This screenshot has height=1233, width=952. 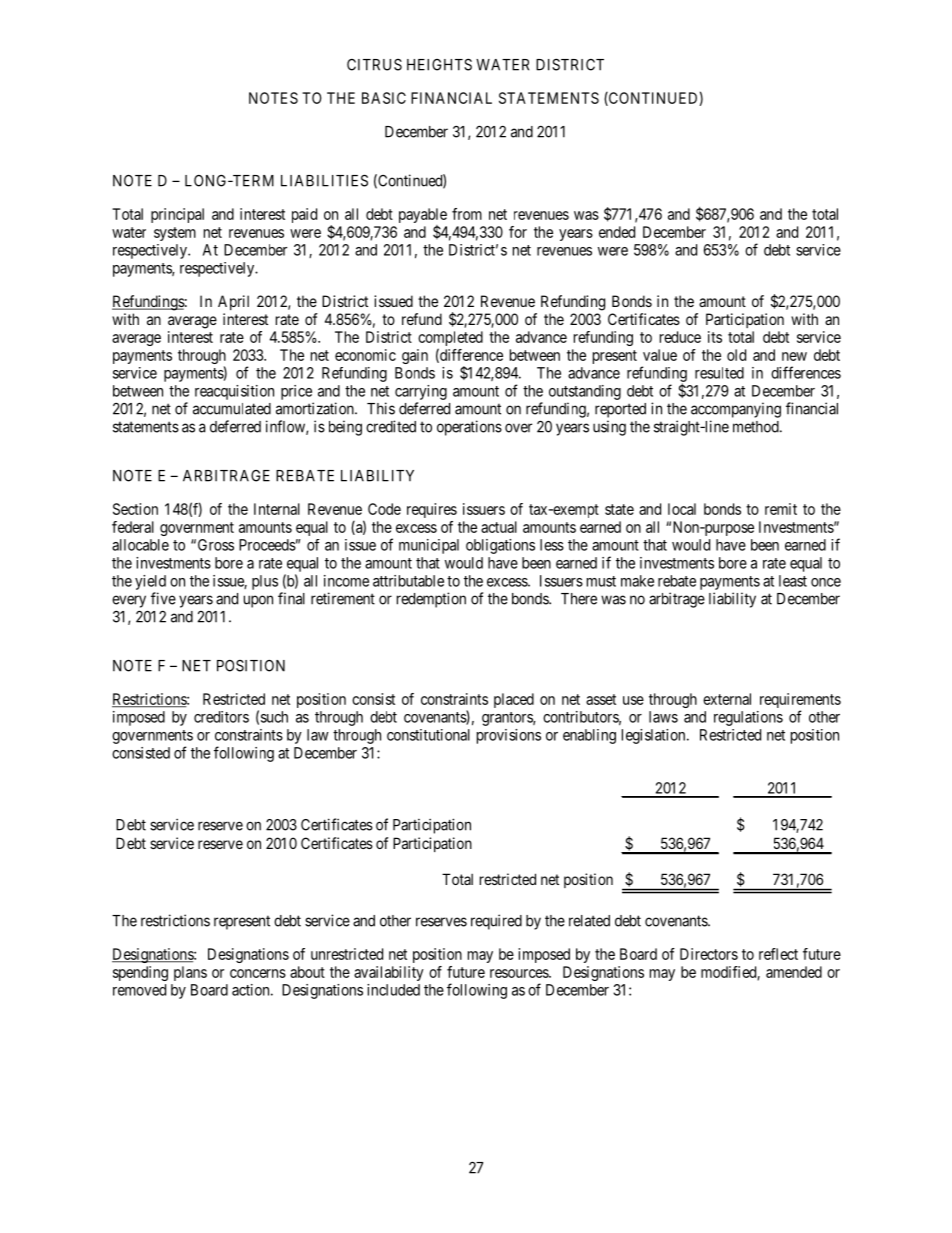 What do you see at coordinates (221, 717) in the screenshot?
I see `creditors` at bounding box center [221, 717].
